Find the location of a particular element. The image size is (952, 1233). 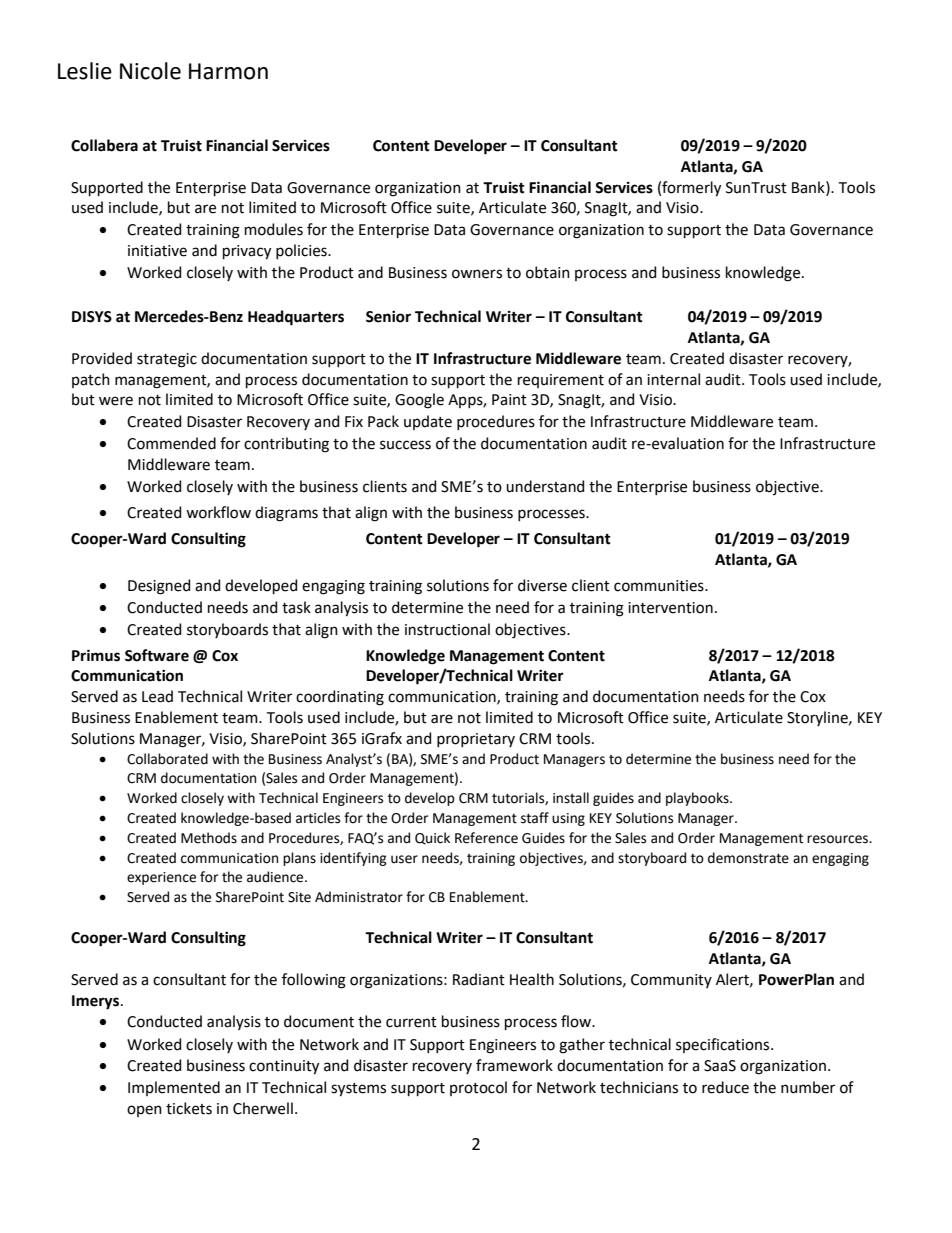

protocol is located at coordinates (478, 1088).
